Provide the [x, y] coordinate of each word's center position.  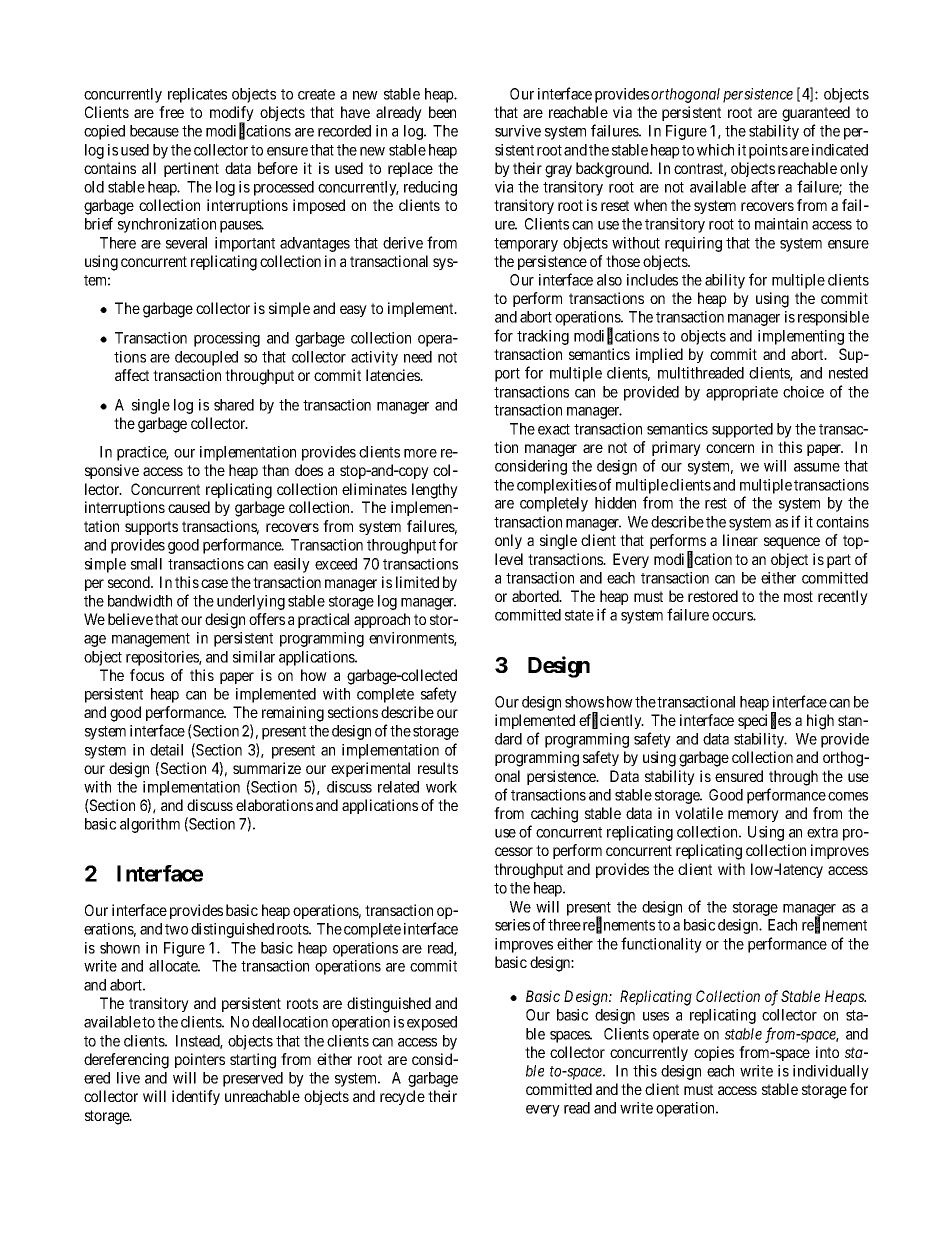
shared [234, 405]
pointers [200, 1060]
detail [166, 750]
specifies [764, 721]
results [438, 768]
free [171, 112]
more [420, 453]
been [442, 112]
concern [730, 448]
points [768, 151]
